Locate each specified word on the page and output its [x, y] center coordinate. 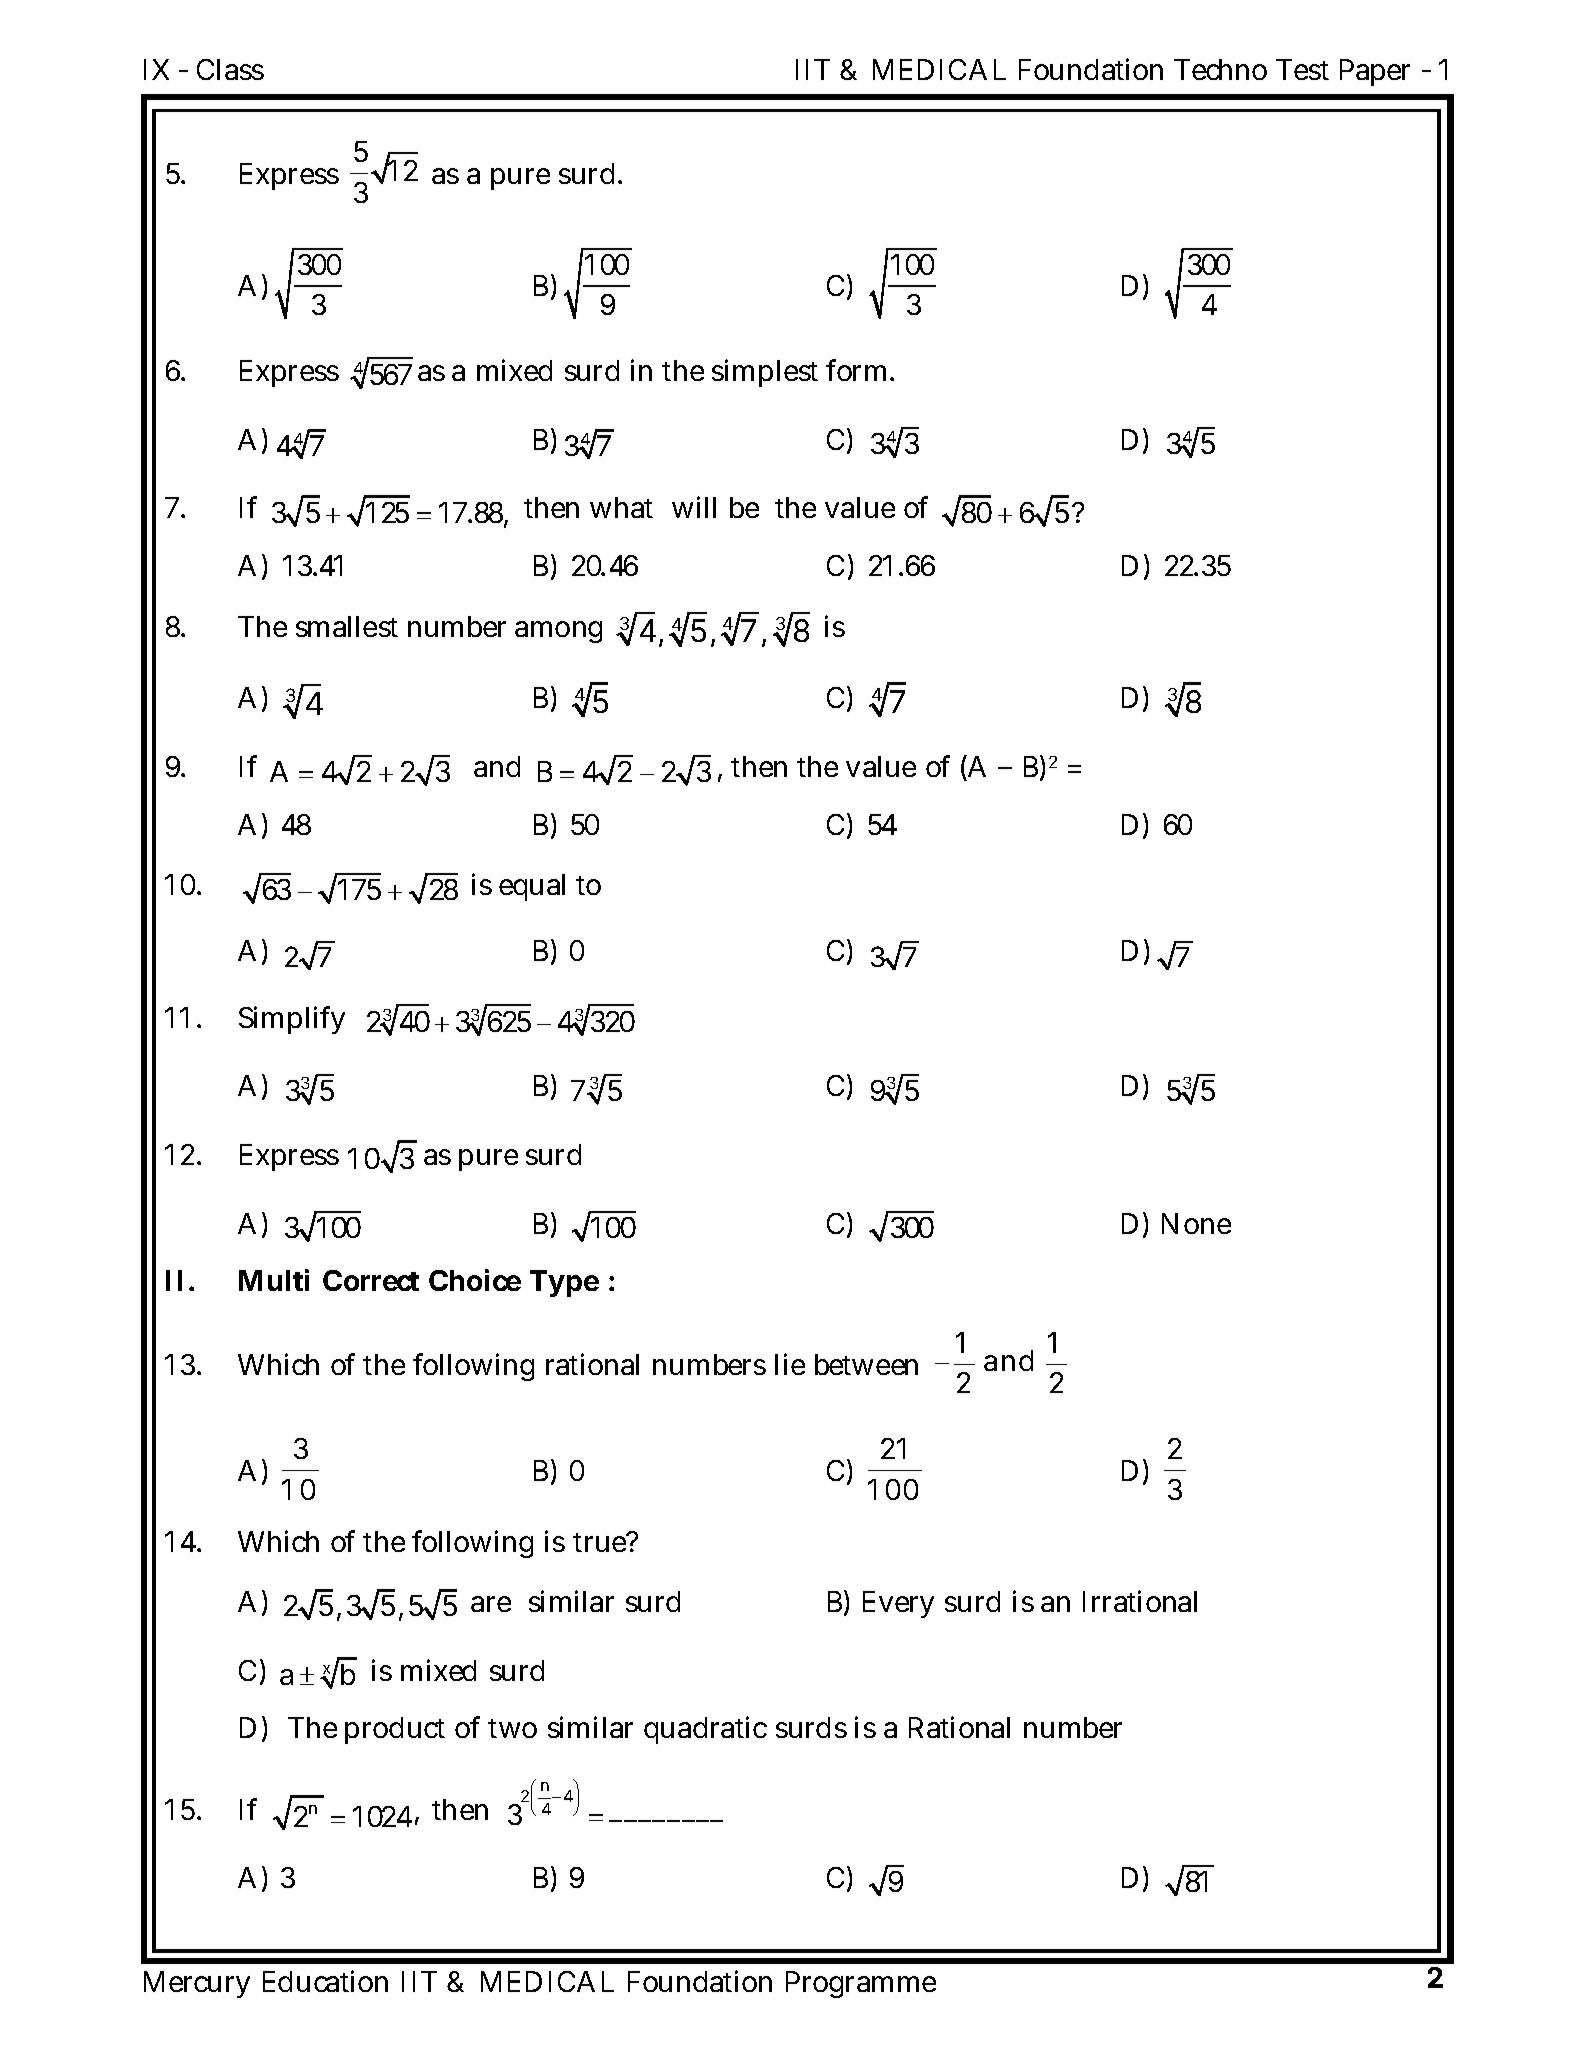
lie [790, 1364]
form [856, 370]
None [1196, 1223]
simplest [765, 373]
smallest [347, 626]
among [558, 632]
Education [325, 1981]
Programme [861, 1984]
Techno [1220, 69]
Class [230, 69]
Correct [371, 1280]
